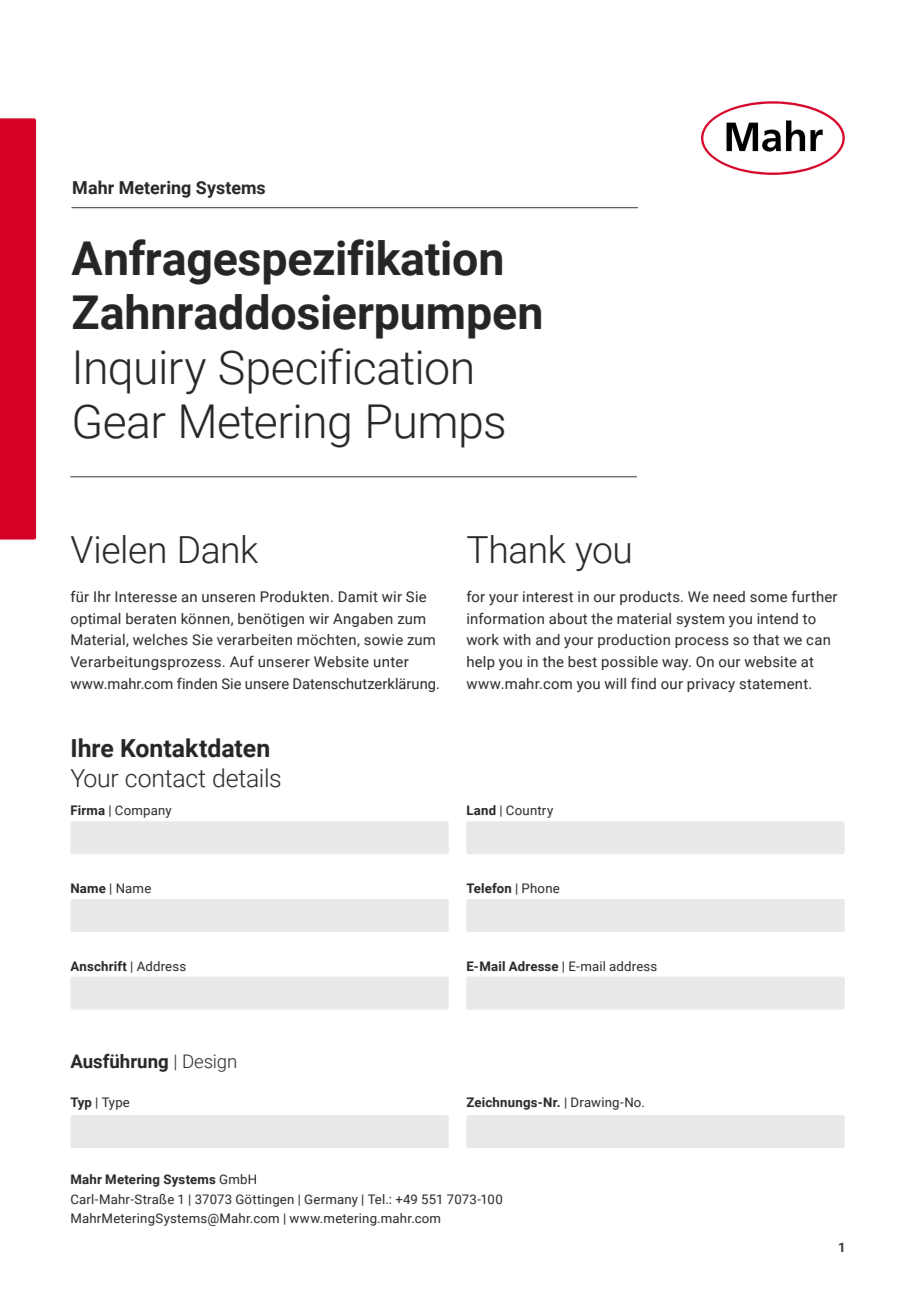  I want to click on Type, so click(116, 1103).
